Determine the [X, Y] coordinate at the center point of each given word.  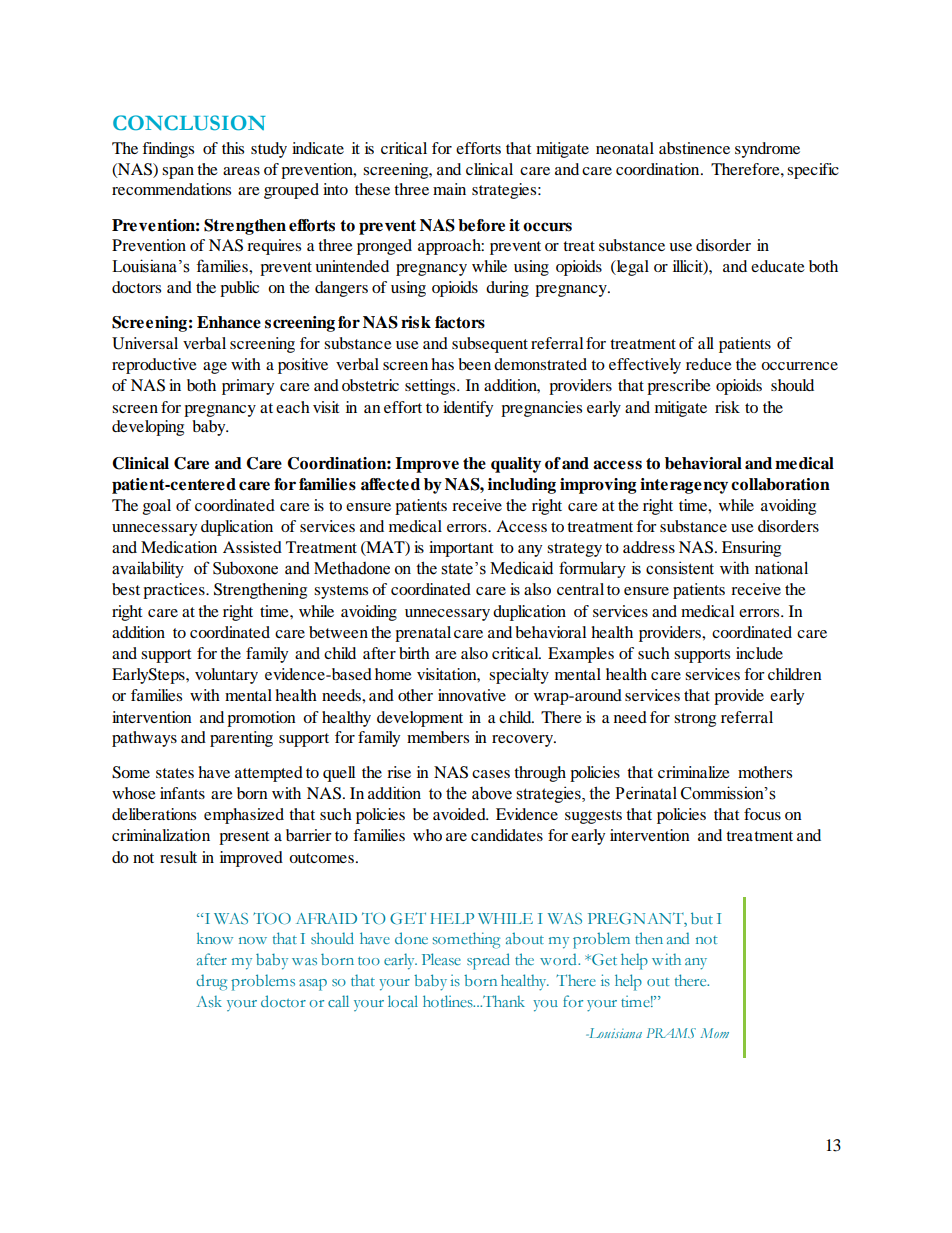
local [403, 1001]
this [233, 148]
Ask [209, 1001]
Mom [714, 1033]
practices [175, 591]
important [461, 549]
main [449, 189]
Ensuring [751, 549]
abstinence [694, 148]
